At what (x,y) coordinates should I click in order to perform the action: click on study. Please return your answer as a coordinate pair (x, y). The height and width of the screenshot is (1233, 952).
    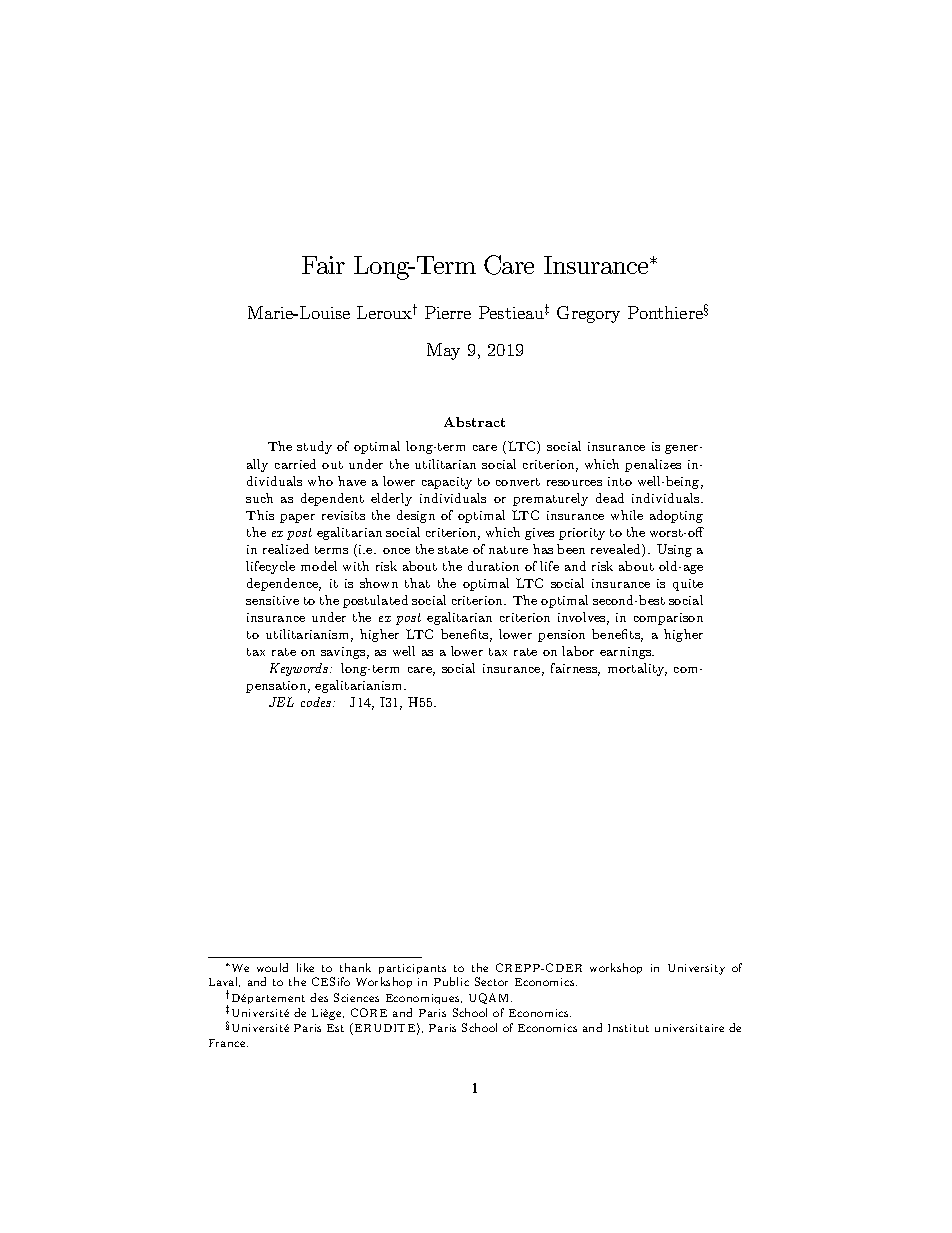
    Looking at the image, I should click on (314, 447).
